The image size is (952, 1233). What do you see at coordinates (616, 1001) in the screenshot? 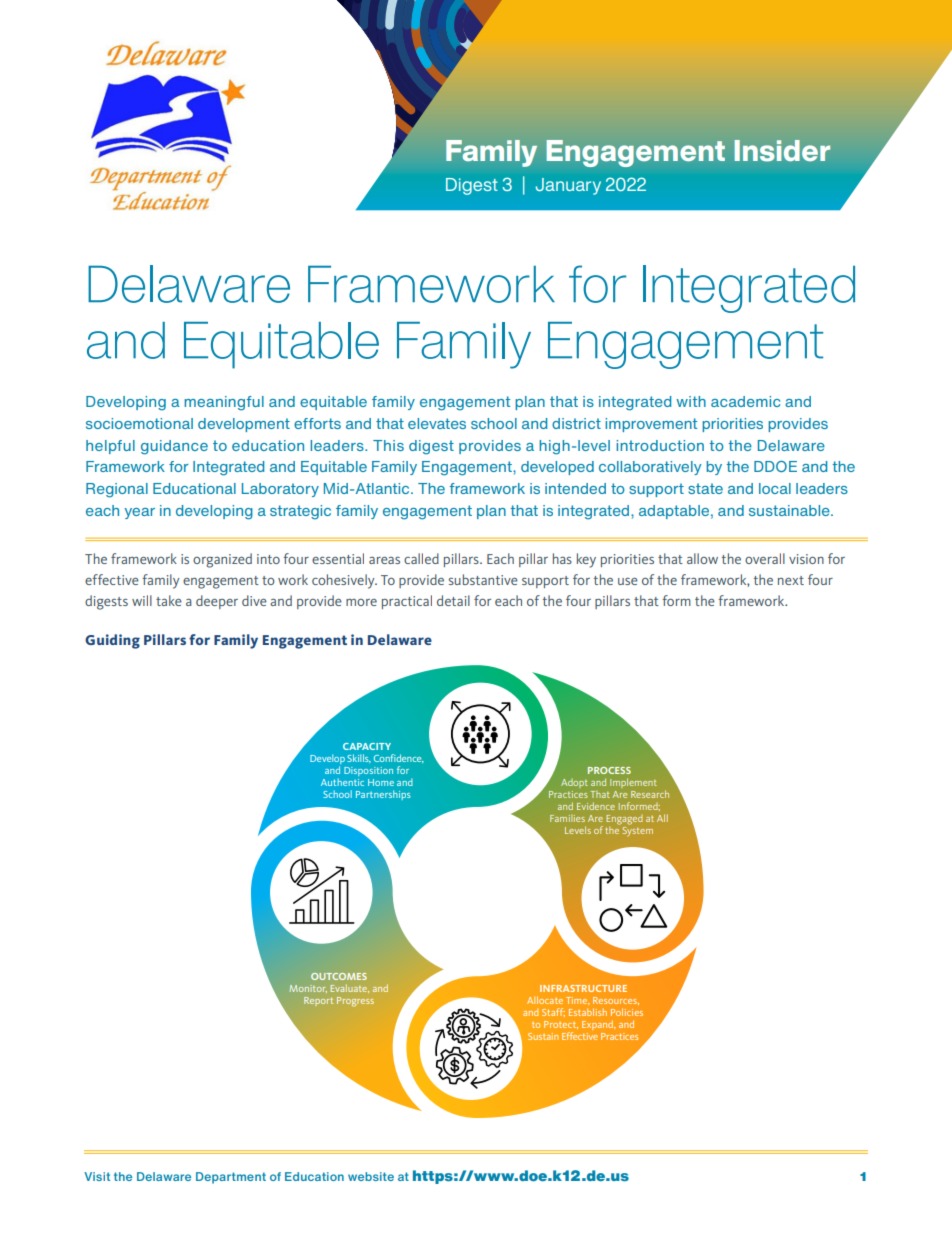
I see `Resources` at bounding box center [616, 1001].
